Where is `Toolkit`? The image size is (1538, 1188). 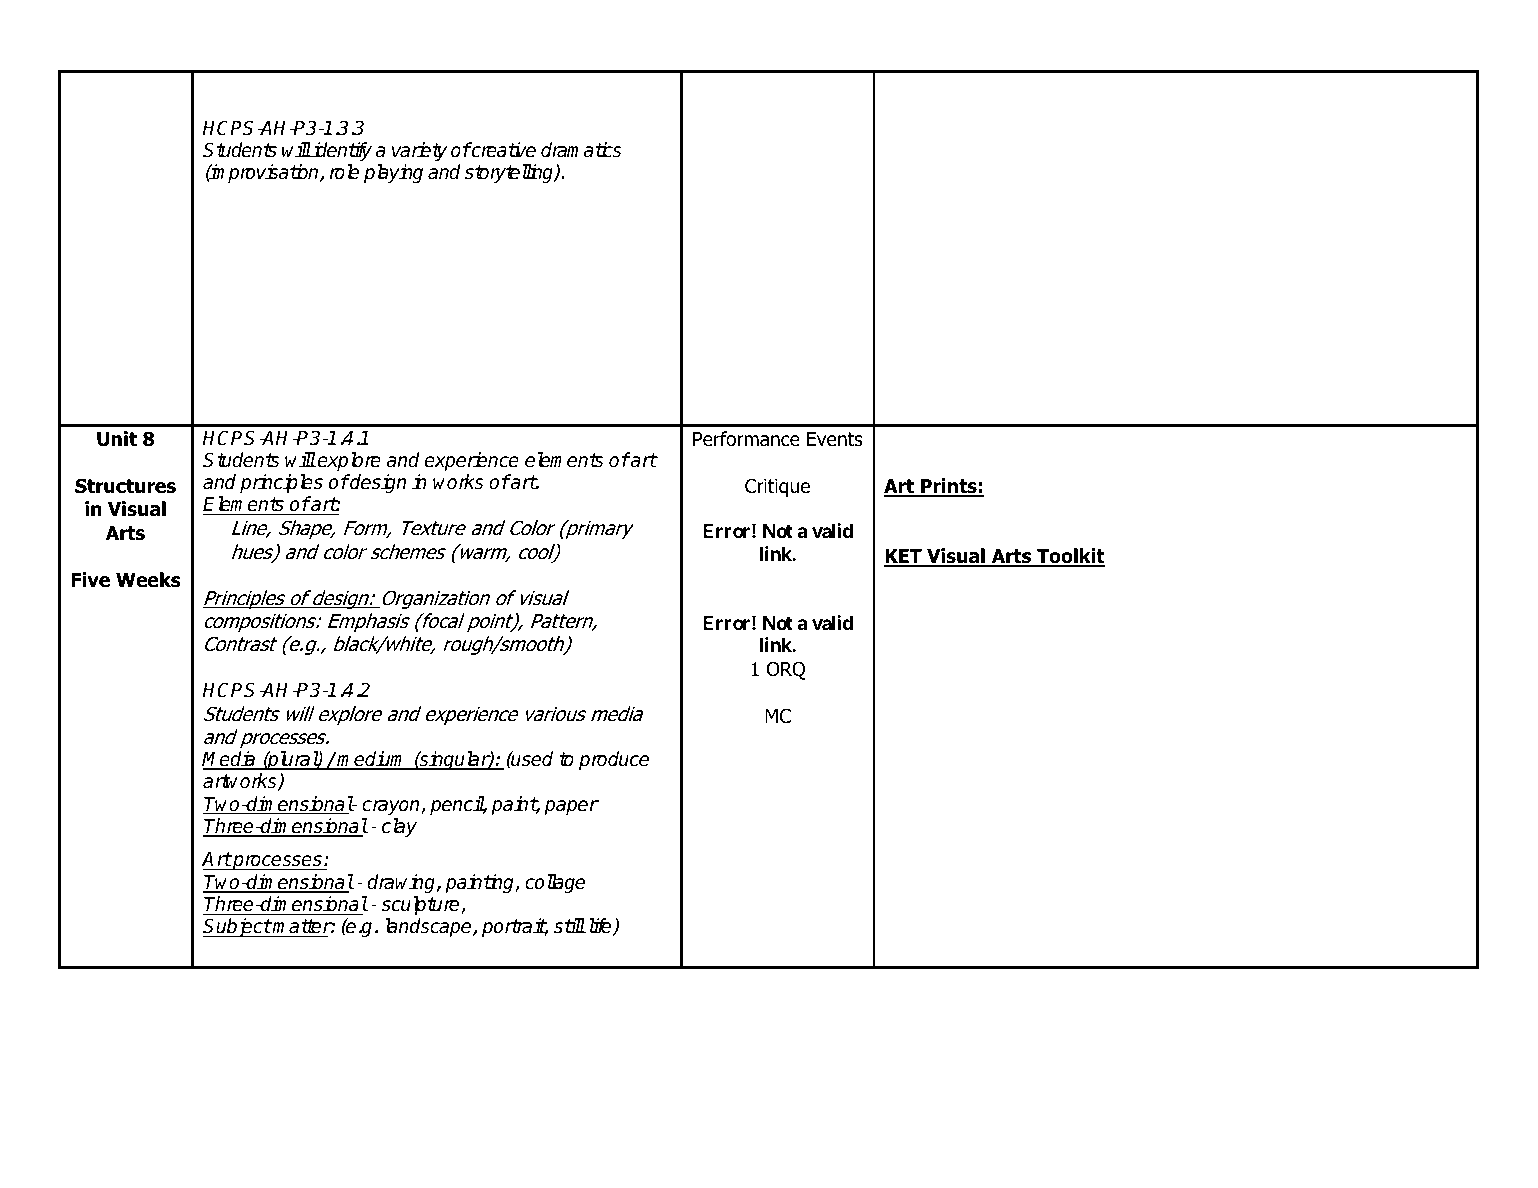 Toolkit is located at coordinates (1070, 557).
